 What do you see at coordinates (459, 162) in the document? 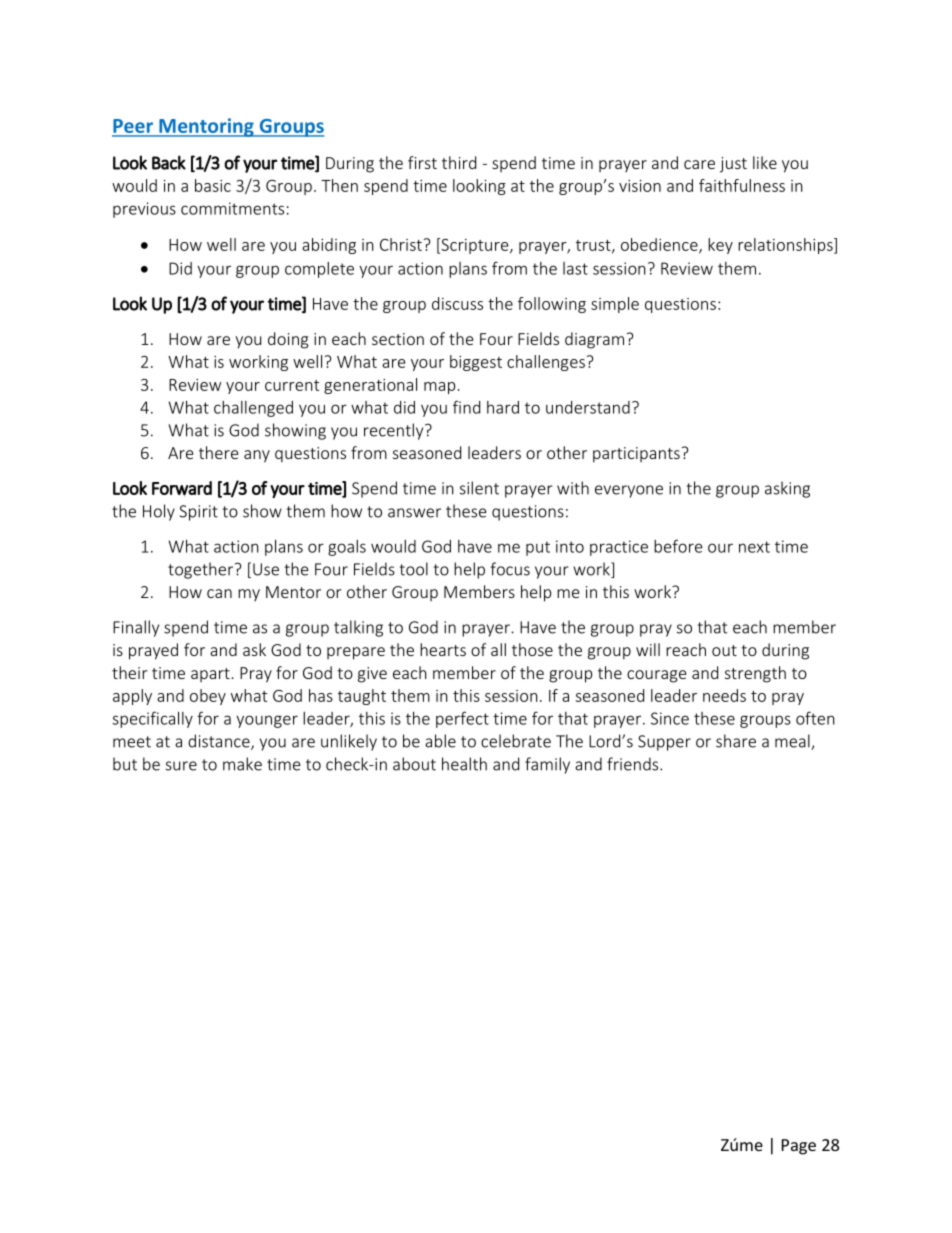
I see `third` at bounding box center [459, 162].
